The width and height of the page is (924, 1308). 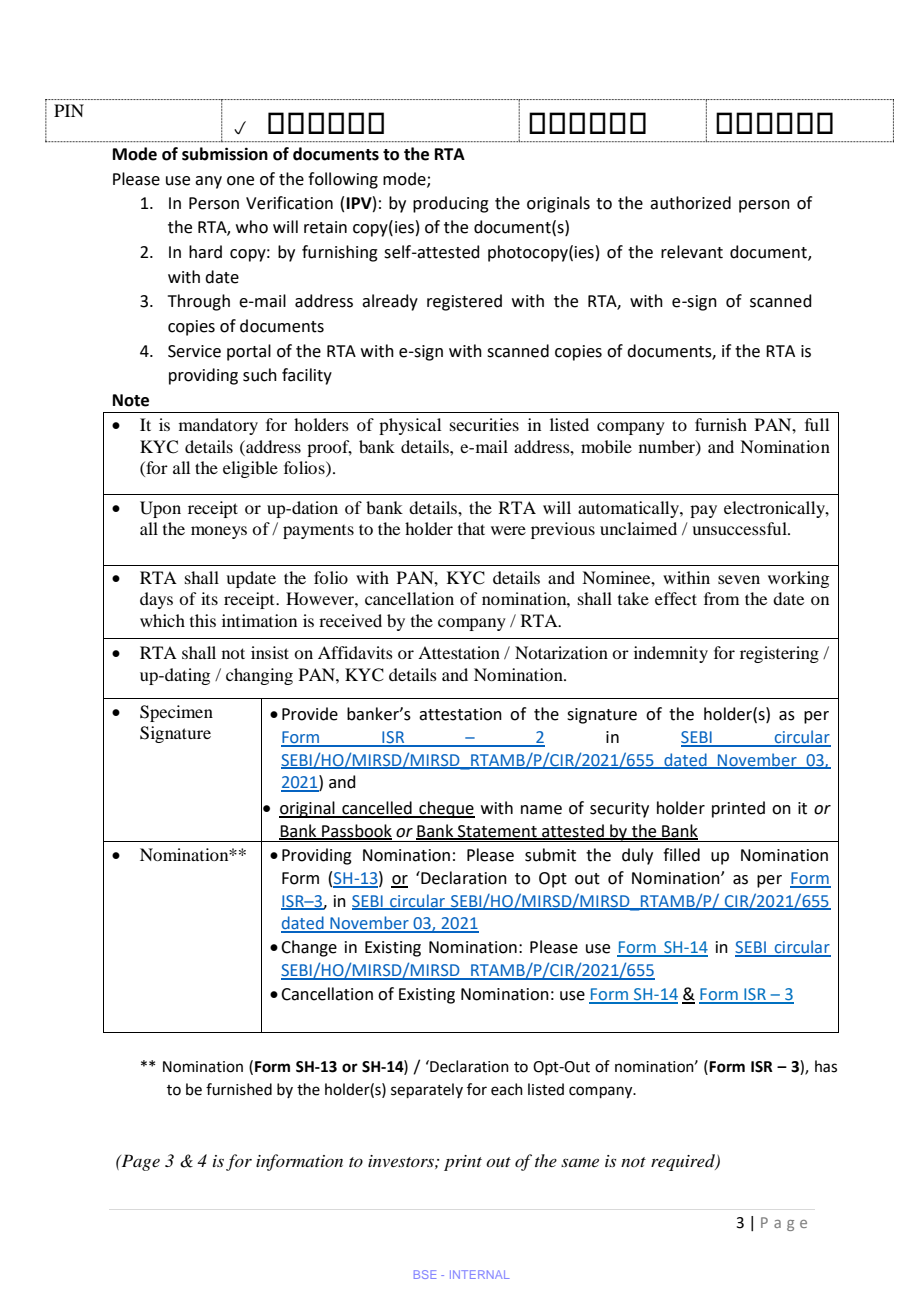 What do you see at coordinates (139, 1162) in the page?
I see `Page` at bounding box center [139, 1162].
